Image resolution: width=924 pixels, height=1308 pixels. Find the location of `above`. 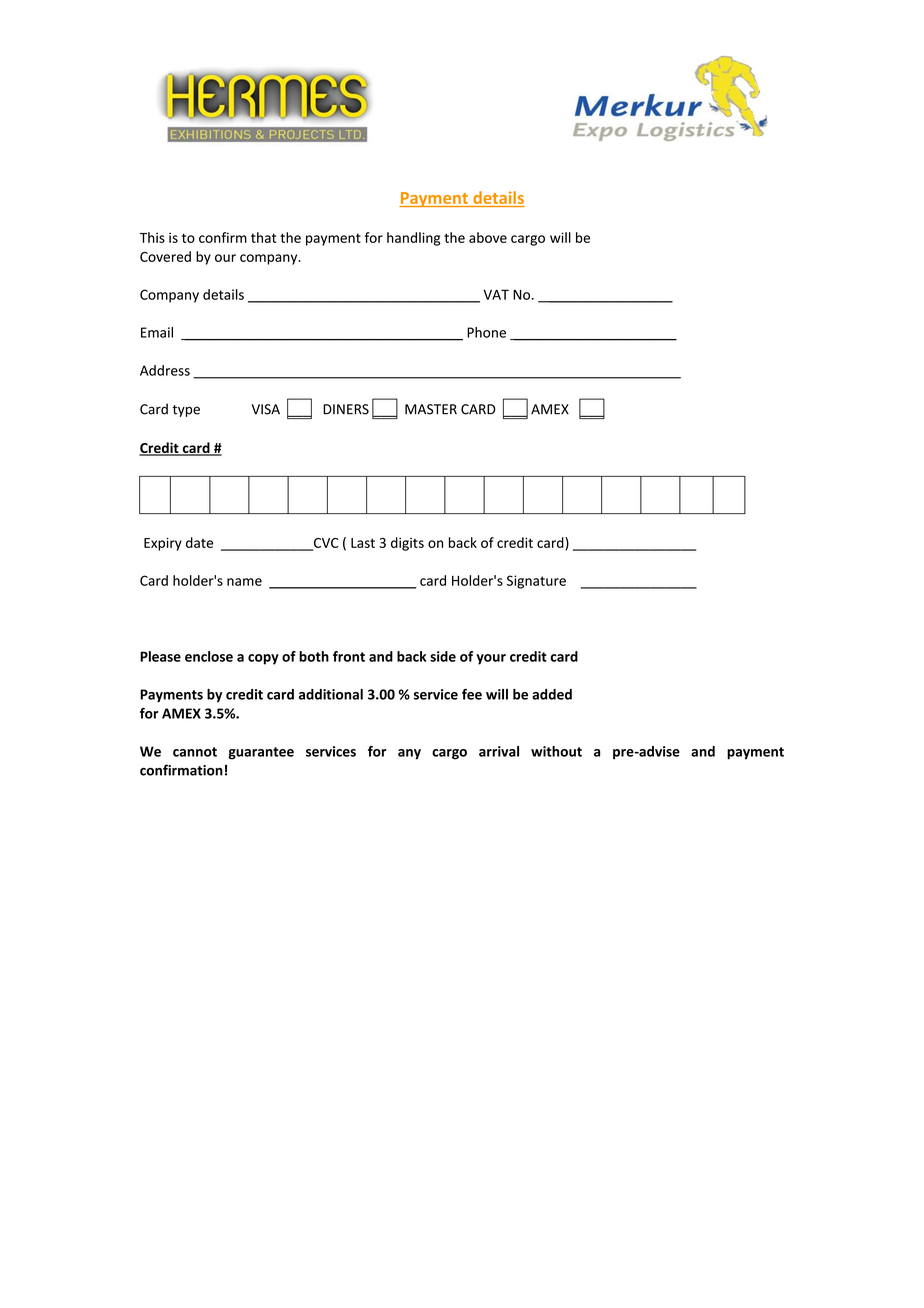

above is located at coordinates (488, 237).
